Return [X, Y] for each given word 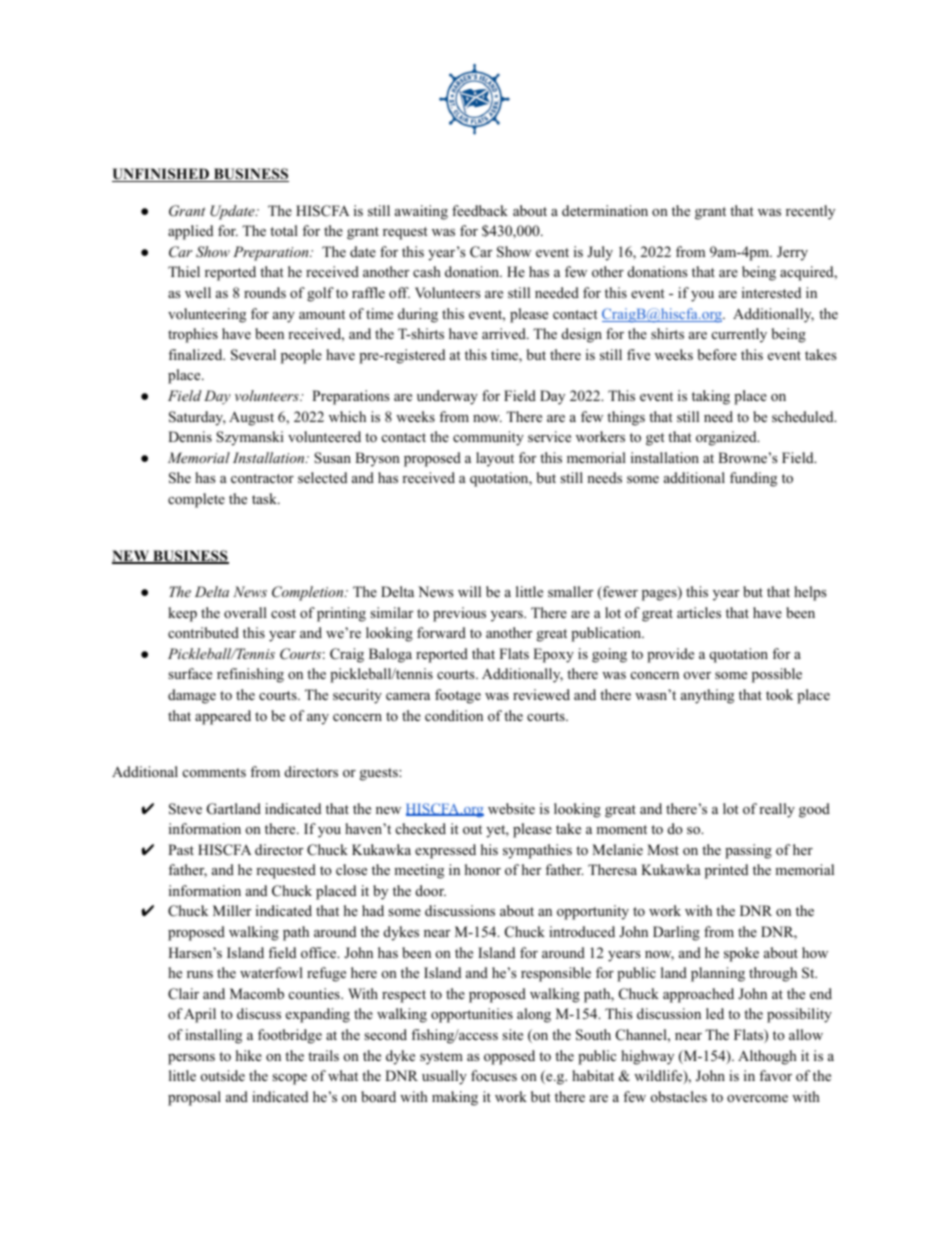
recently [810, 212]
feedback [480, 210]
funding [753, 479]
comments [214, 772]
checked [421, 828]
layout [495, 459]
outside [223, 1075]
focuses [494, 1076]
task [265, 498]
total [284, 231]
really [777, 810]
